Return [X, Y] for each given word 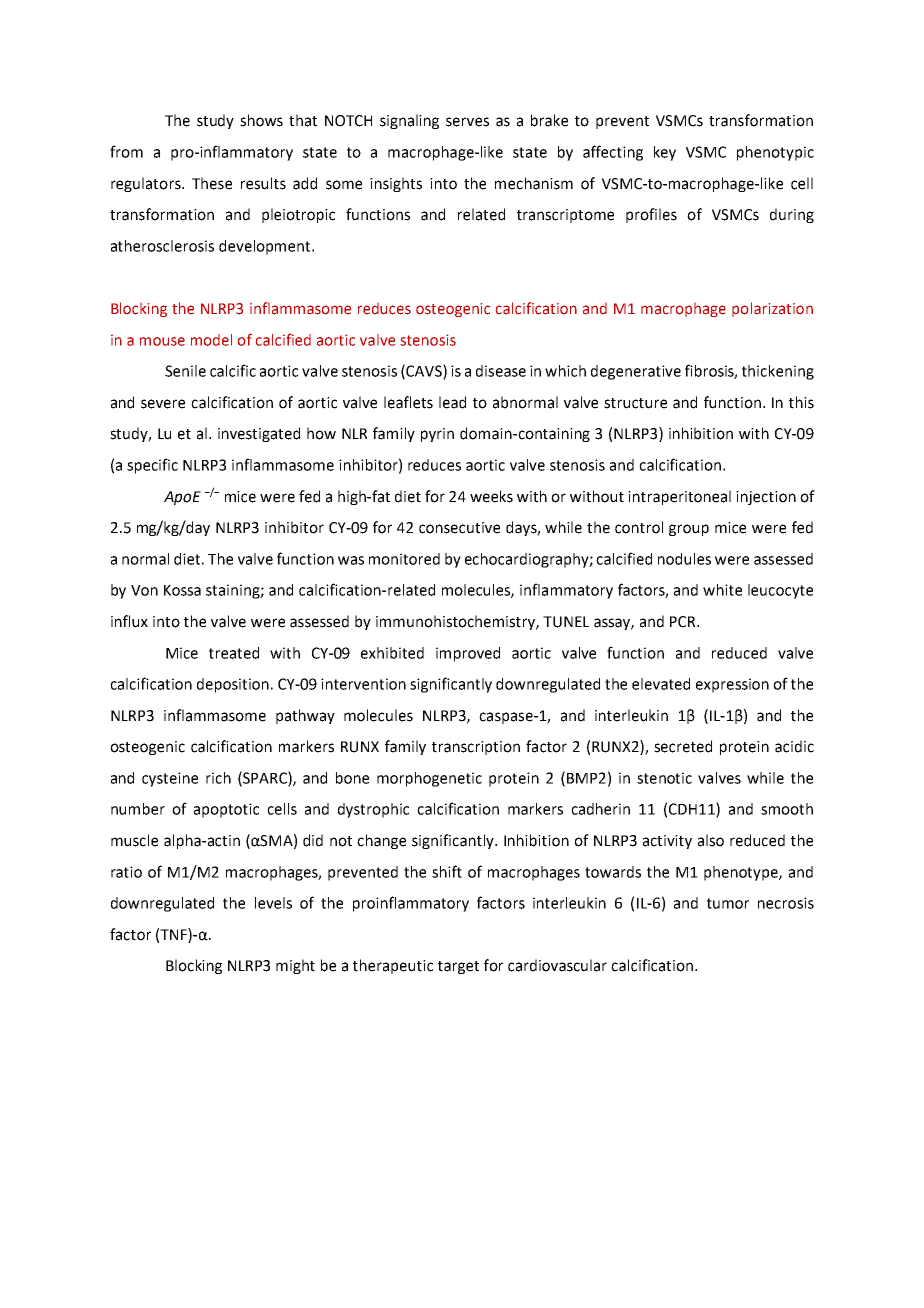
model [211, 340]
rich [218, 778]
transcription [476, 748]
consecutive [459, 528]
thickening [778, 372]
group [689, 530]
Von [144, 590]
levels [273, 903]
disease [501, 371]
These [212, 183]
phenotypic [775, 153]
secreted [683, 746]
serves [467, 122]
